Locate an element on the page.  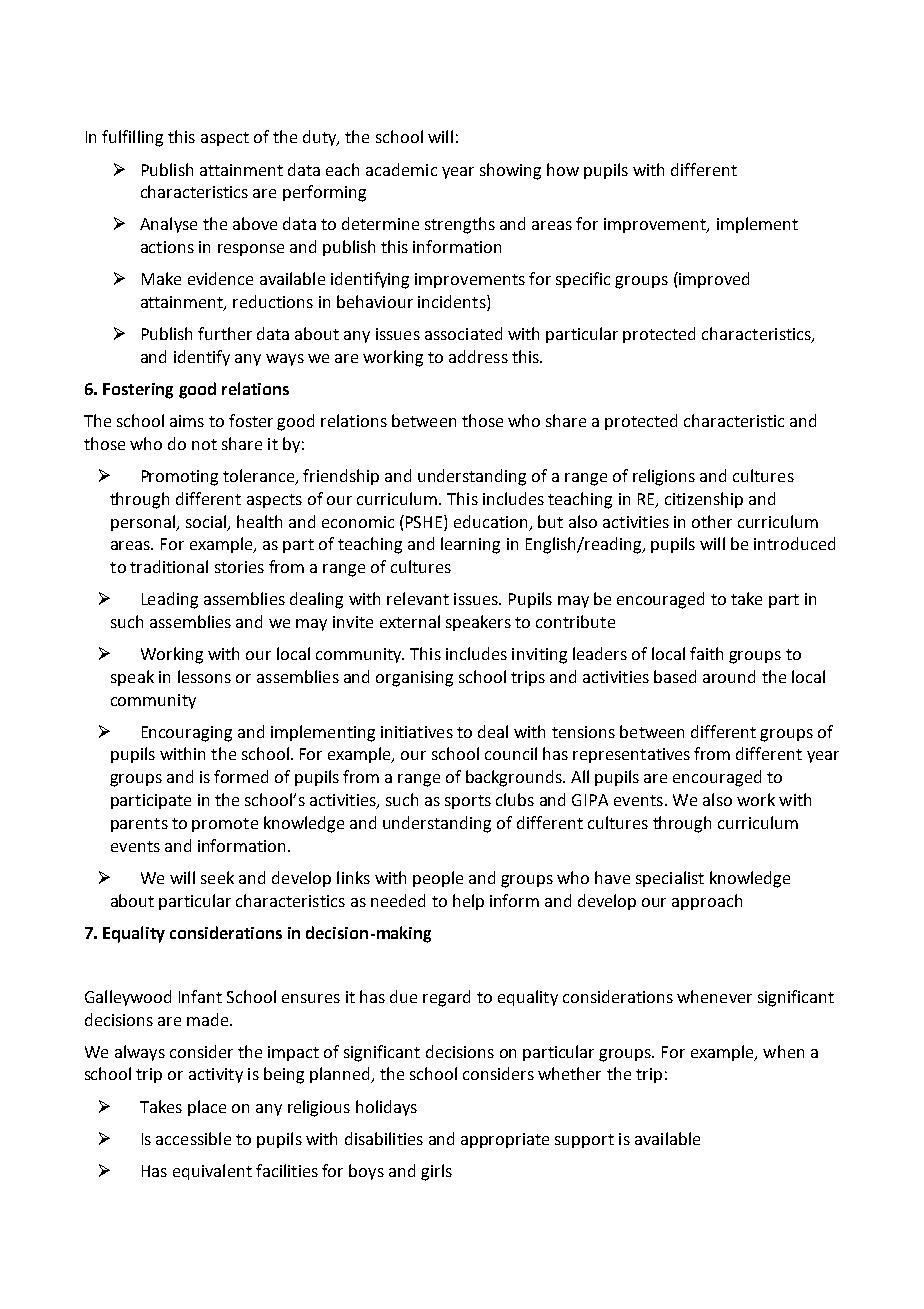
approach is located at coordinates (707, 902).
